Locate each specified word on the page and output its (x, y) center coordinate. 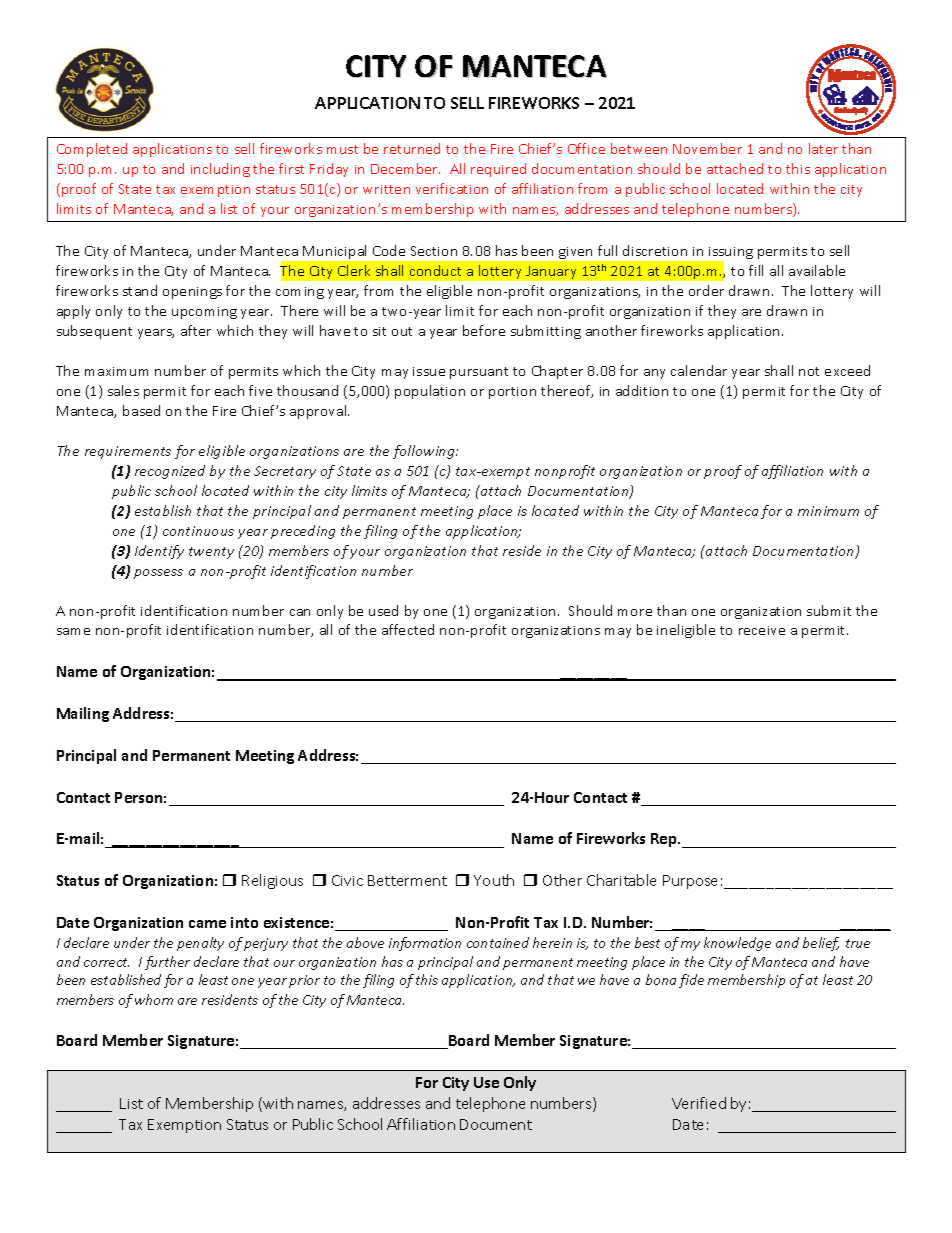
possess (158, 574)
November (707, 148)
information (425, 944)
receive (762, 630)
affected (408, 629)
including (220, 170)
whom (154, 999)
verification (452, 188)
